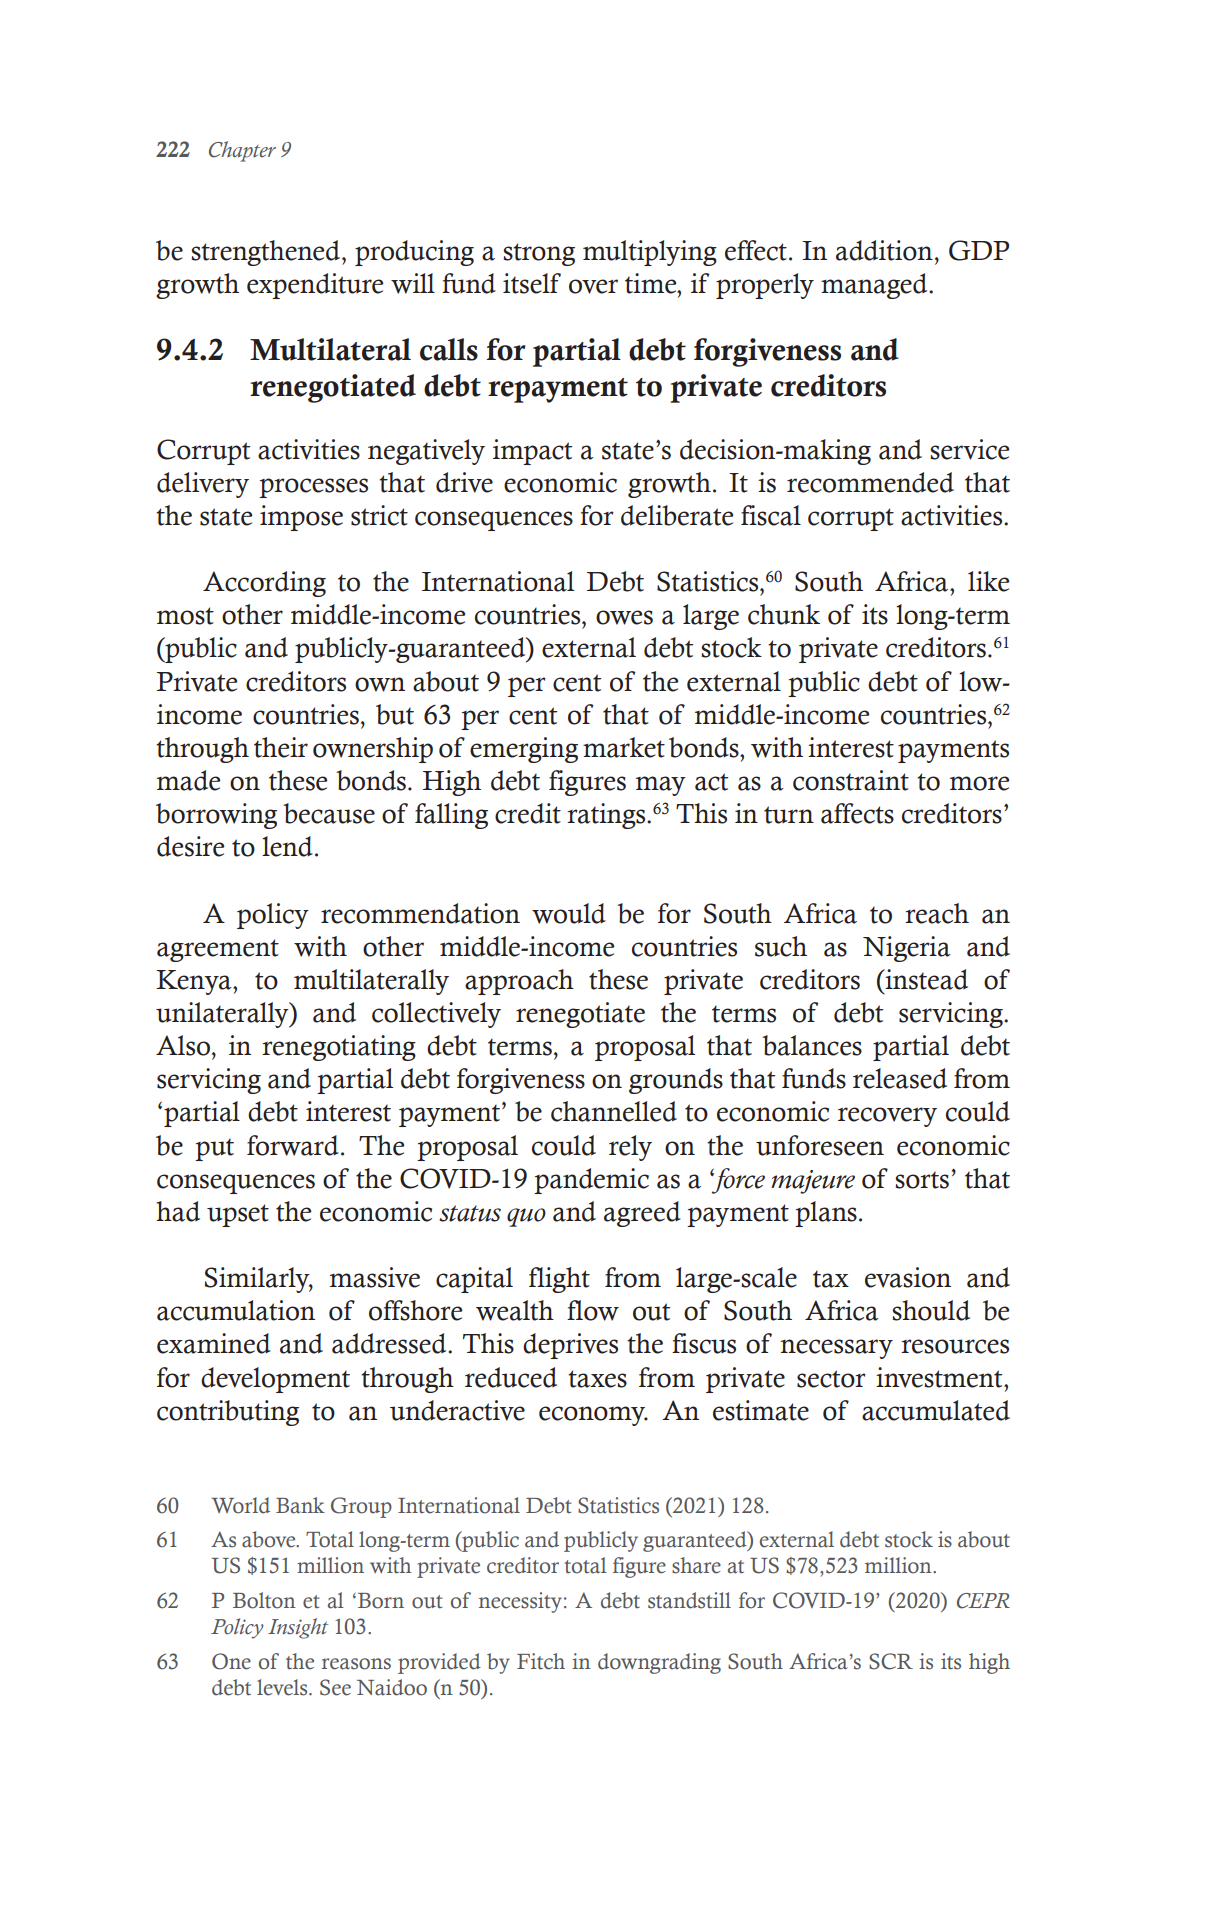 The height and width of the document is (1930, 1206). Describe the element at coordinates (891, 1661) in the document. I see `SCR` at that location.
